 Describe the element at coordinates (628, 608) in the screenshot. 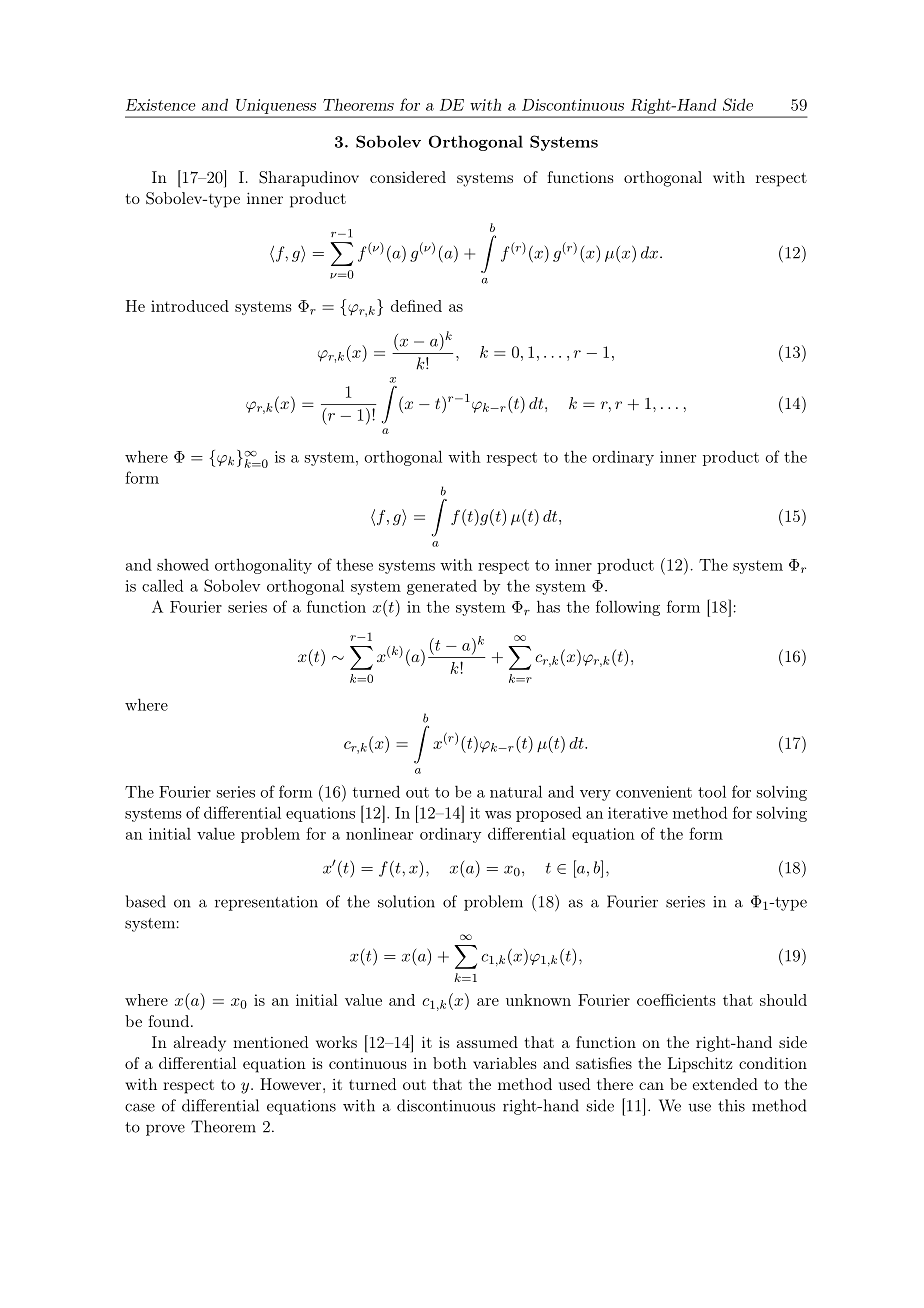

I see `following` at that location.
